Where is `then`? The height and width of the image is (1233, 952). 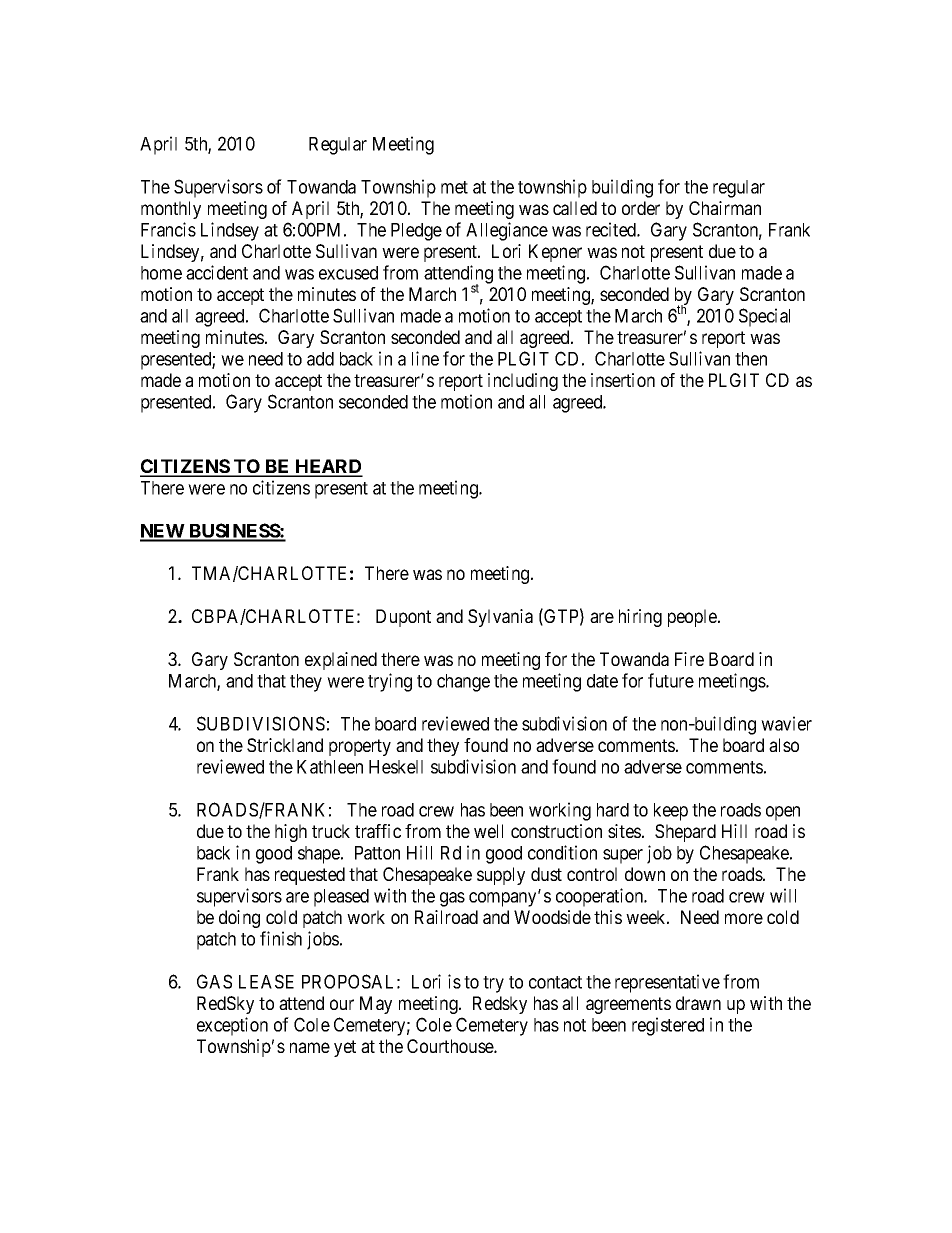
then is located at coordinates (751, 359).
